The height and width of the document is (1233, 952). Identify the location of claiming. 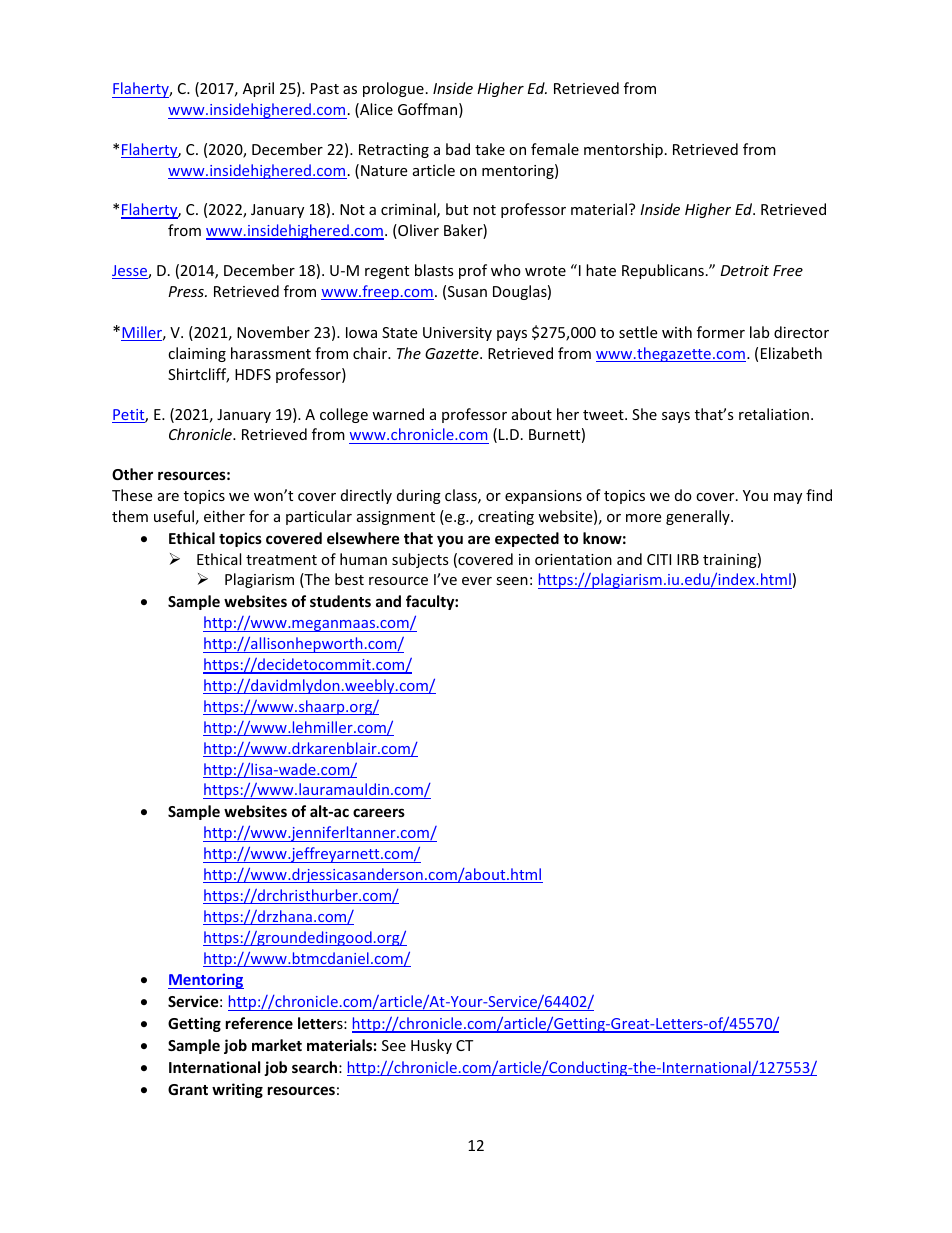
(197, 354).
